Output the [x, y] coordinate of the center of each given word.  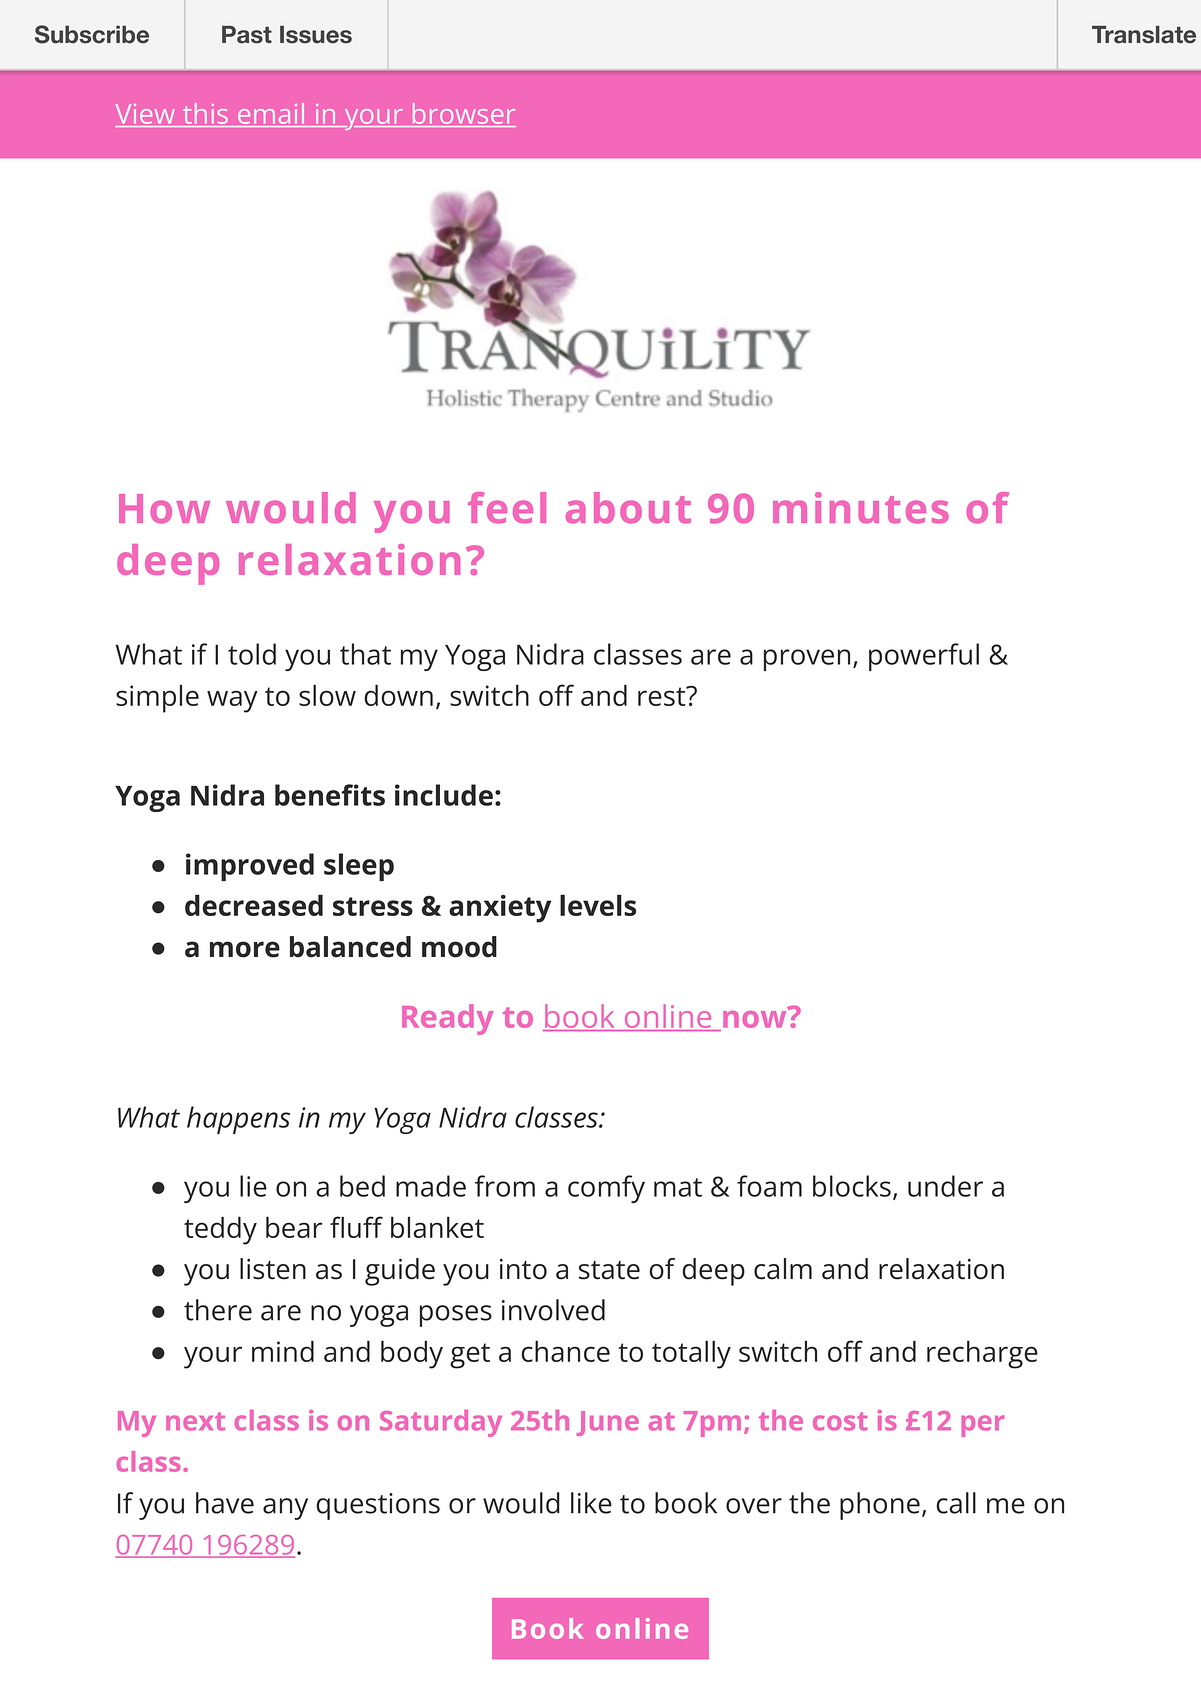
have [225, 1503]
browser [463, 115]
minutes [861, 508]
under [945, 1186]
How [164, 509]
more [245, 949]
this [206, 115]
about [628, 508]
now [756, 1018]
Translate [1144, 35]
